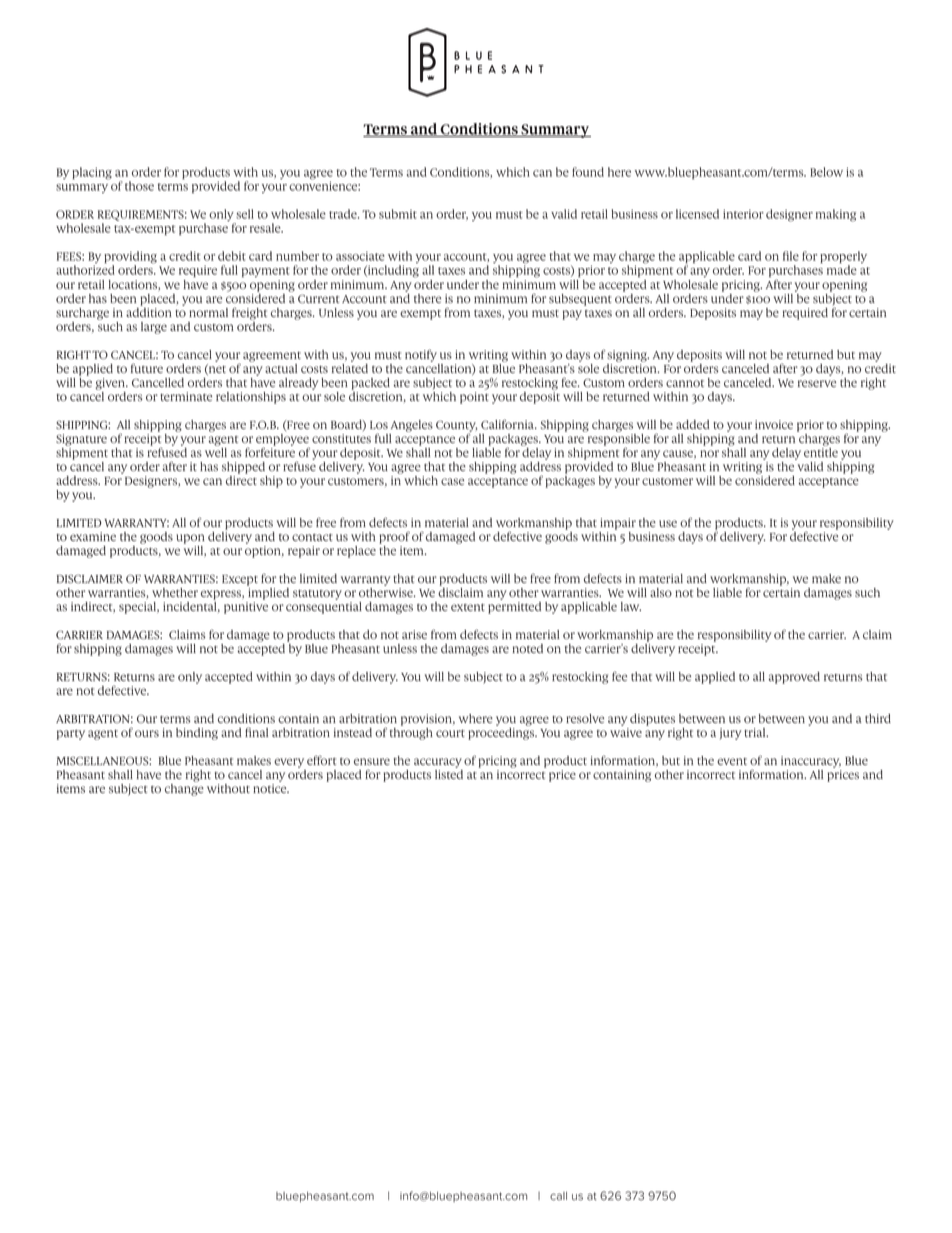 The width and height of the document is (952, 1233). I want to click on jury, so click(730, 734).
